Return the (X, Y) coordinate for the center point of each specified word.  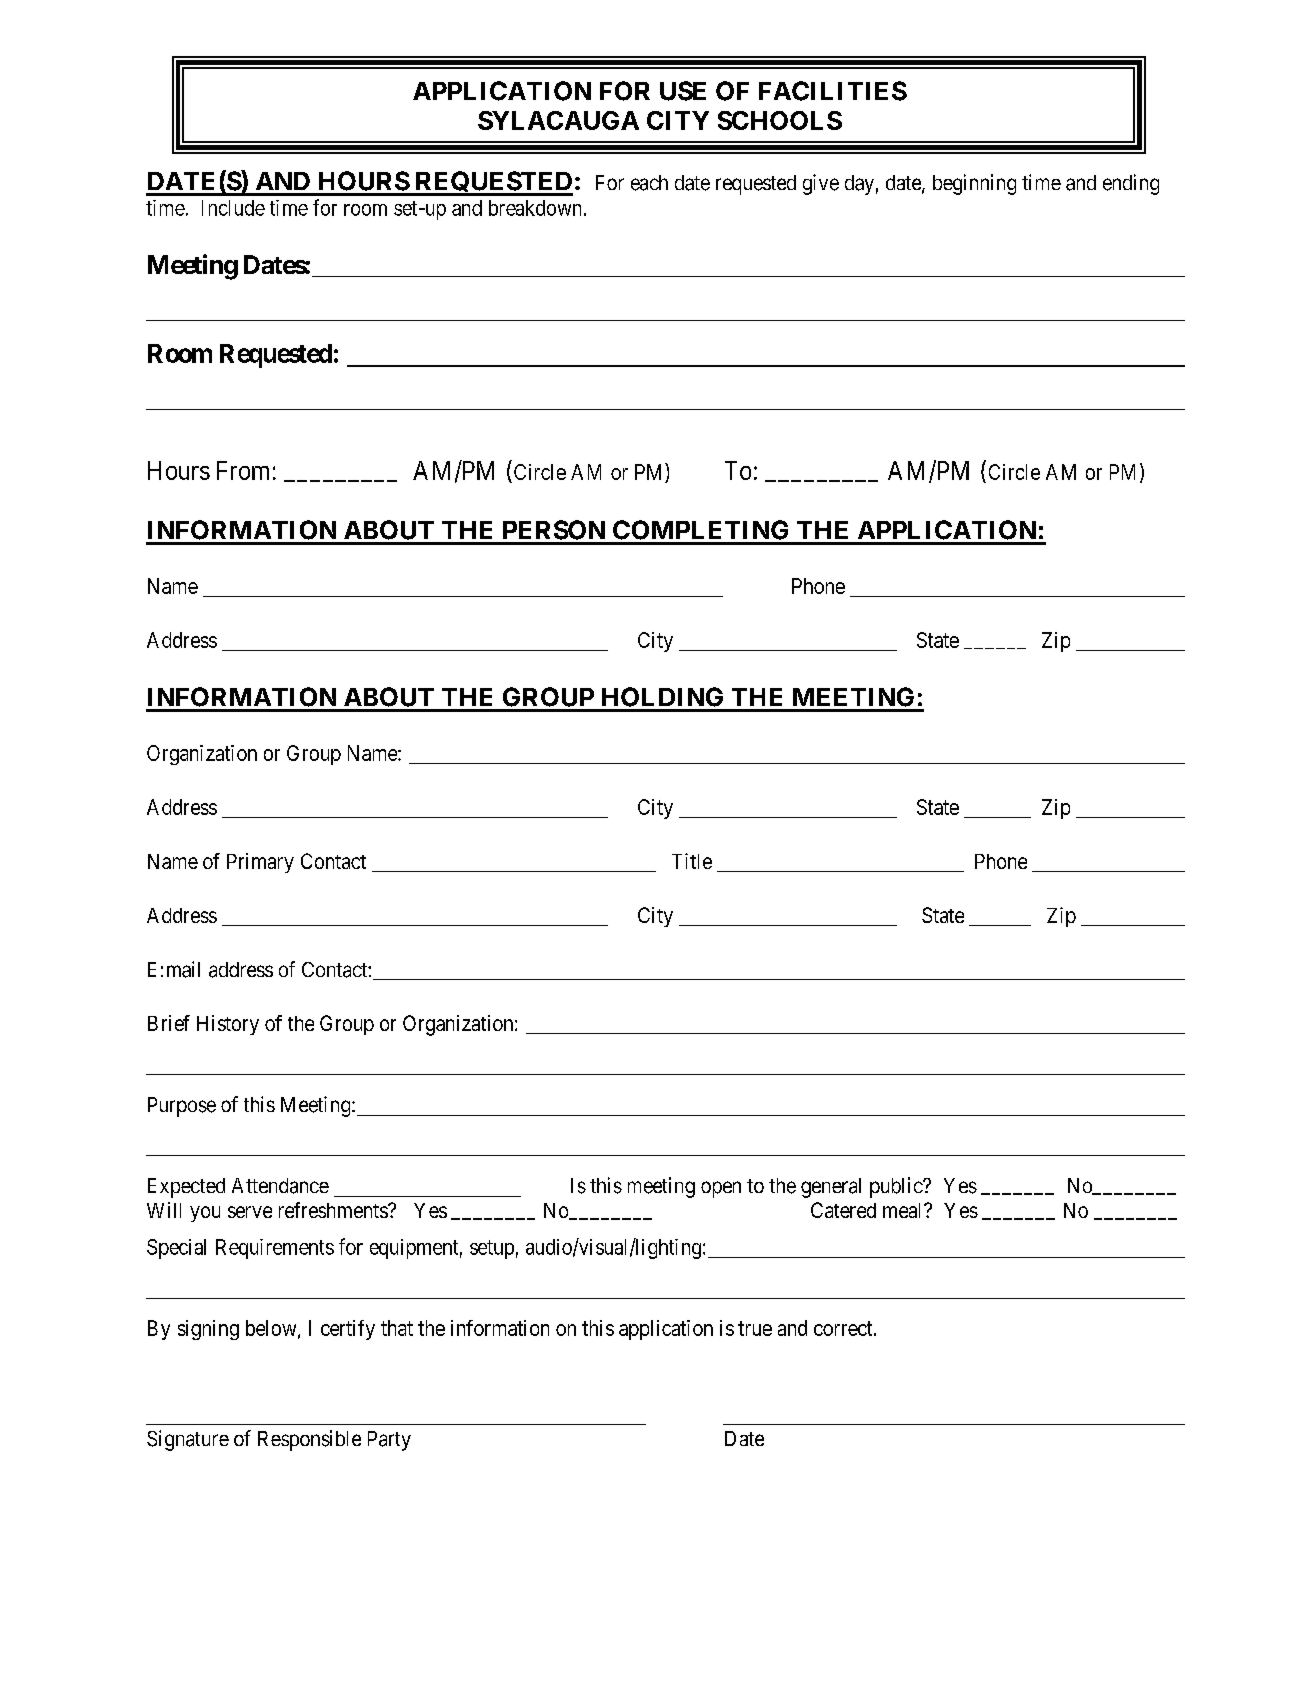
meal (904, 1210)
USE (683, 91)
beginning (974, 184)
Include (233, 208)
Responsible (309, 1440)
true (755, 1328)
